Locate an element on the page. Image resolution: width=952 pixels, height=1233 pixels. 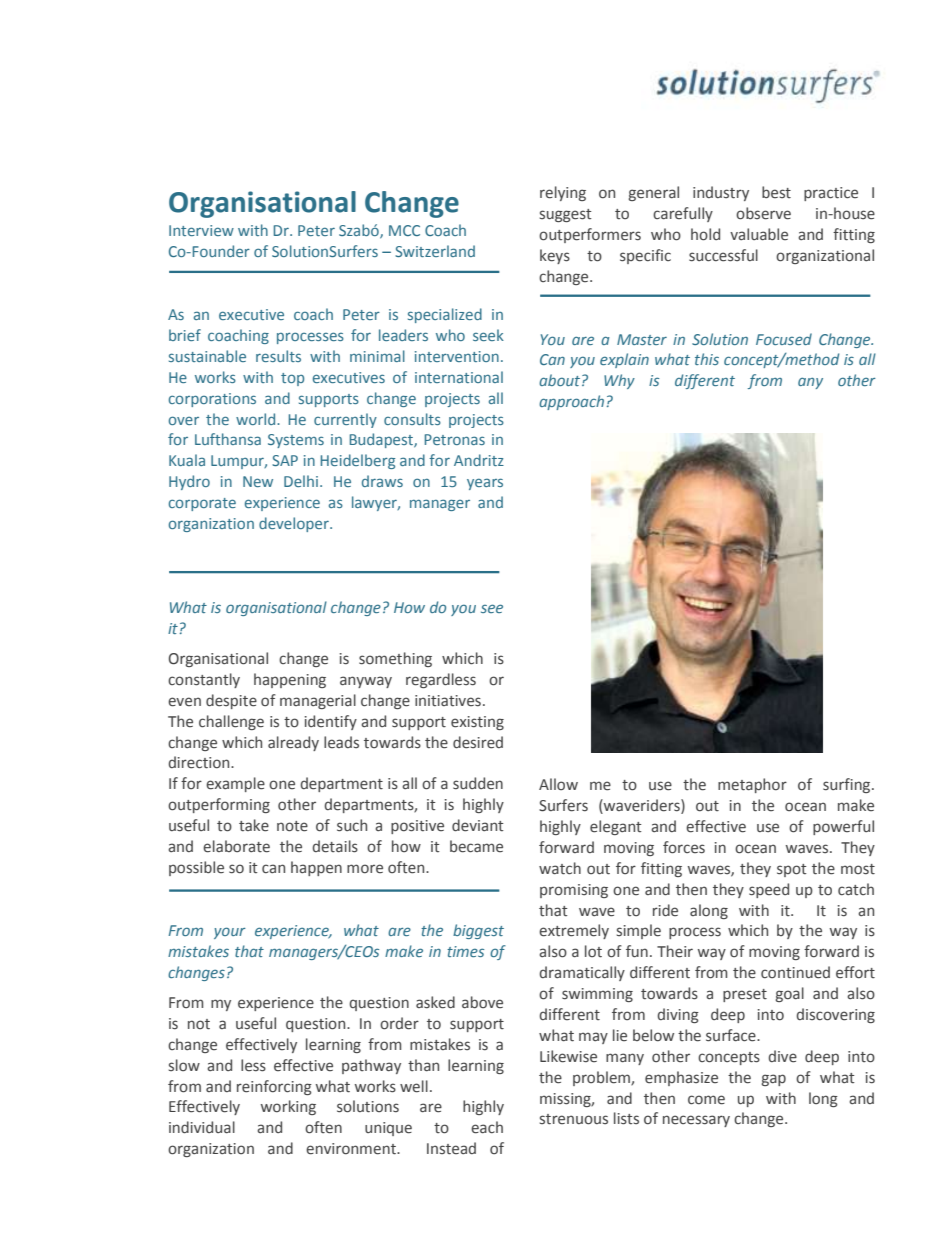
metaphor is located at coordinates (752, 785).
